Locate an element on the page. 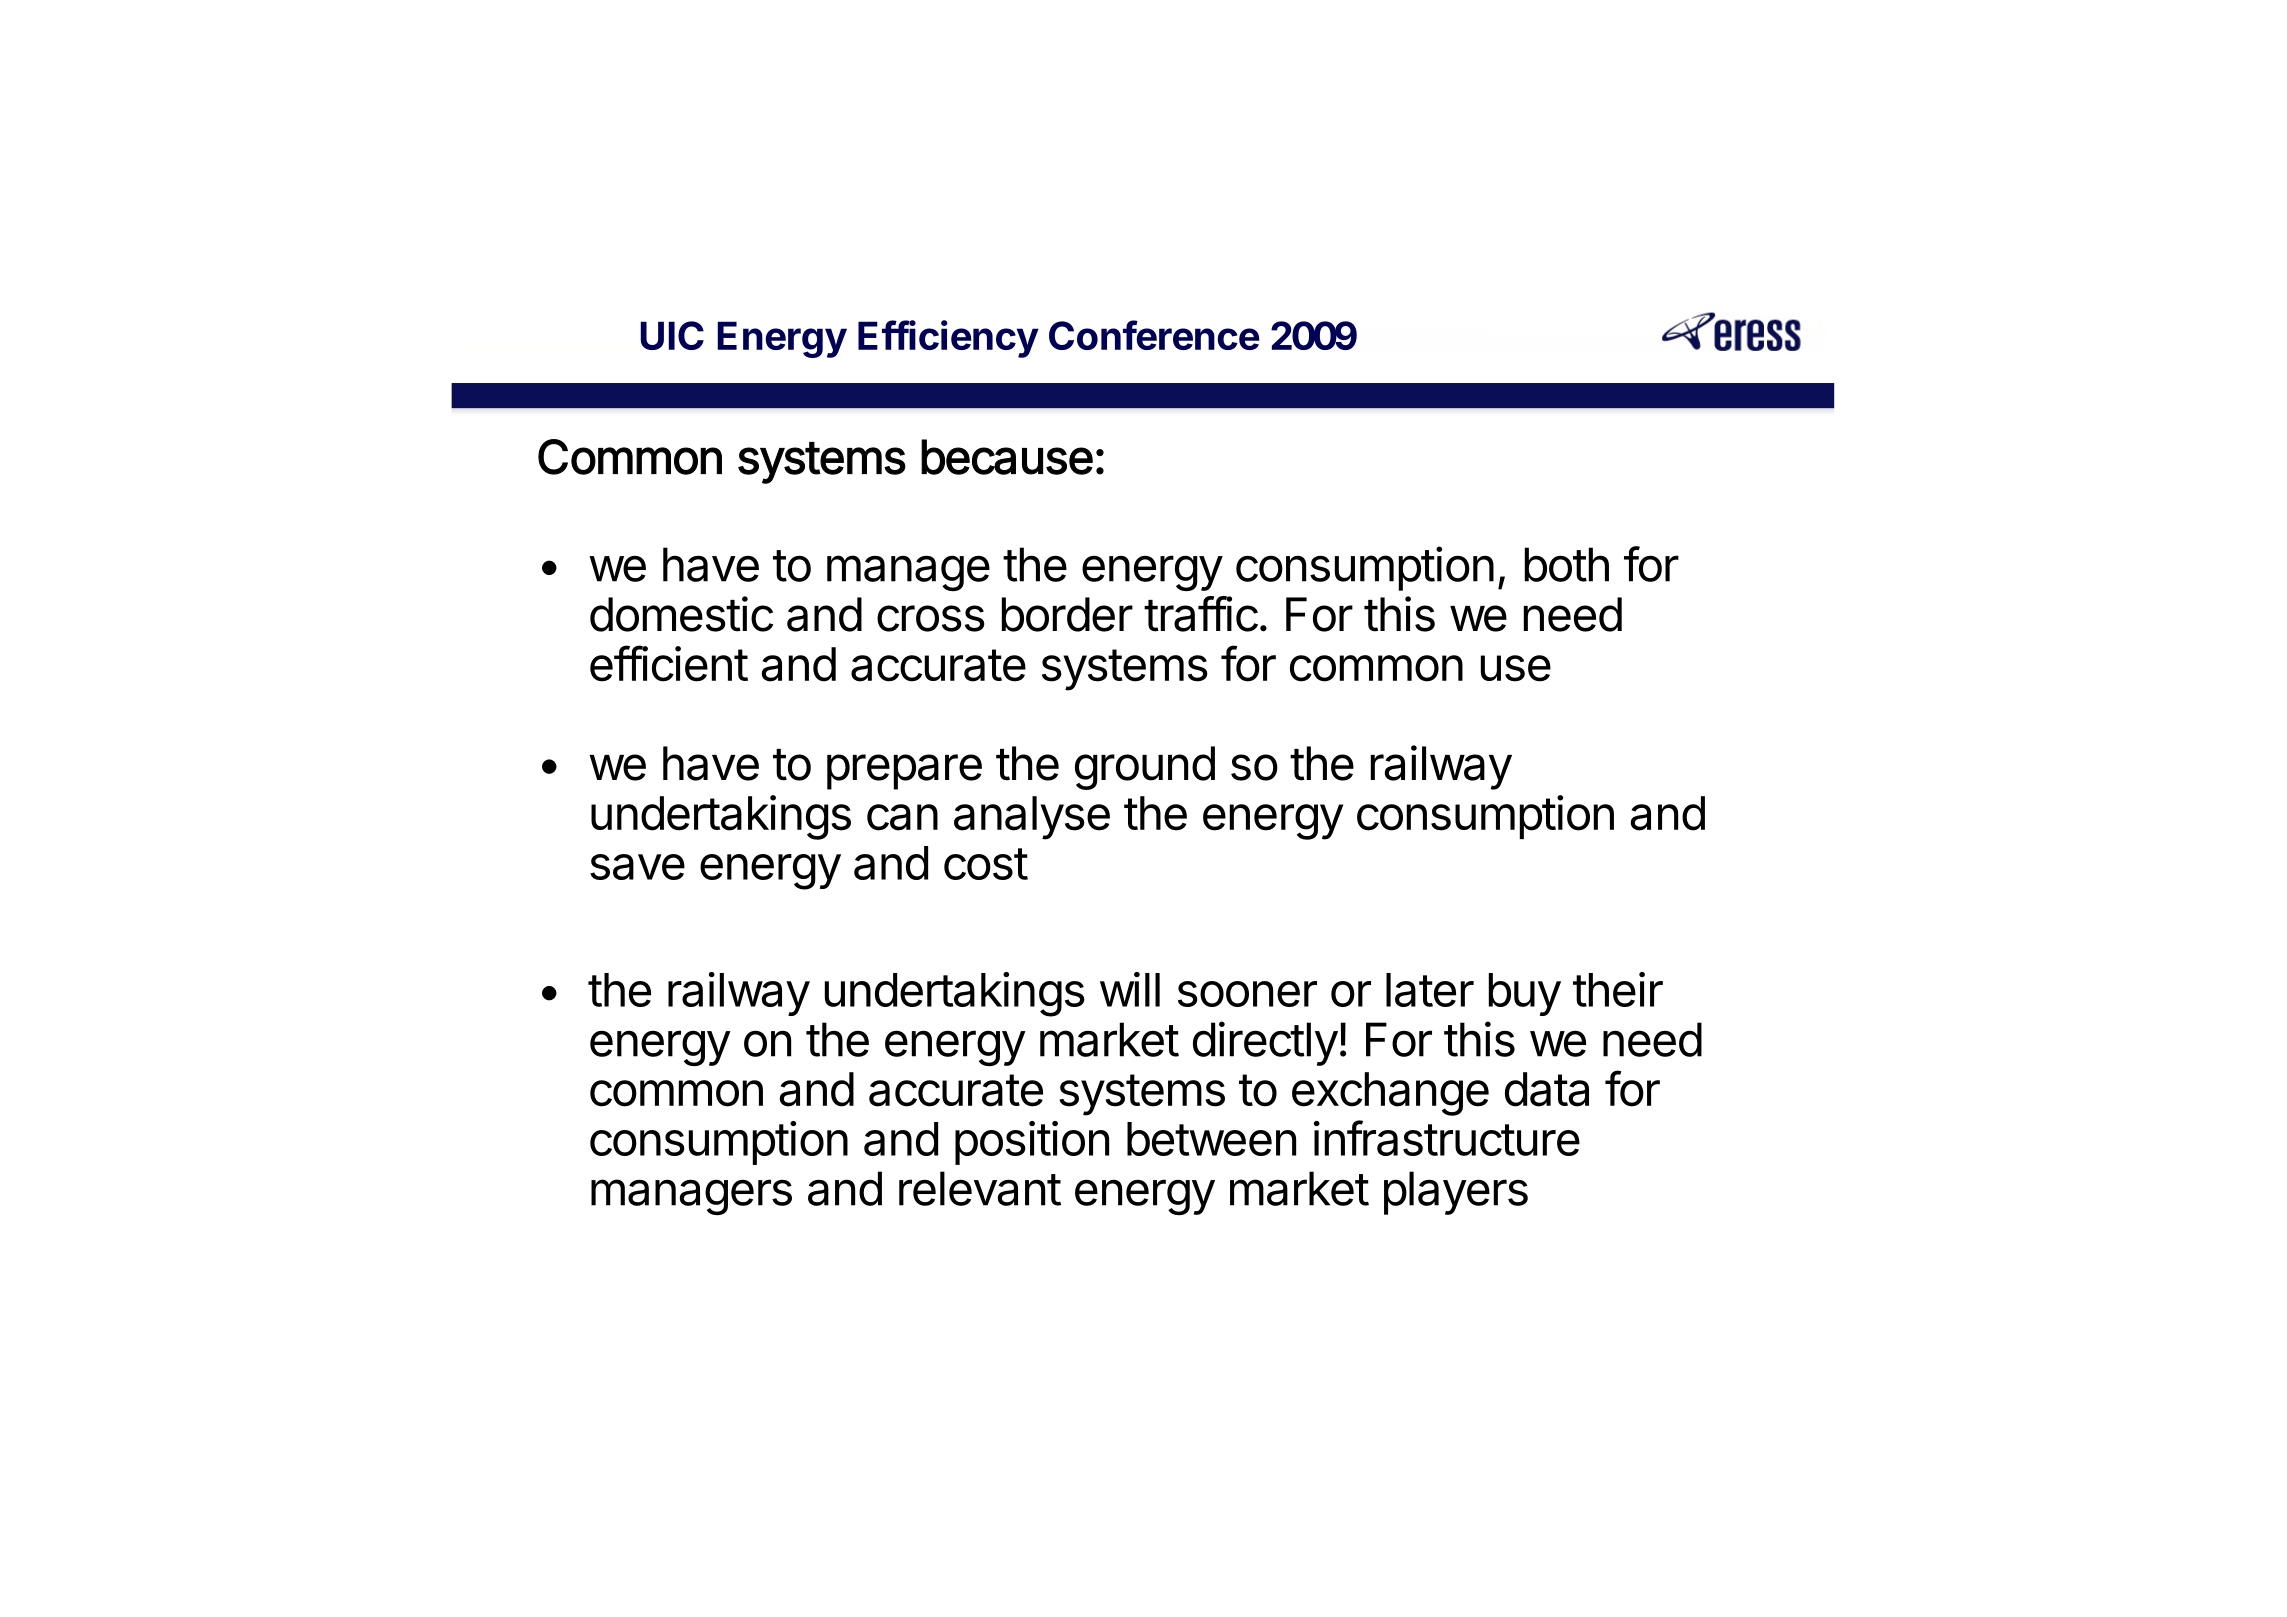 This document has height=1617, width=2287. sooner is located at coordinates (1247, 994).
